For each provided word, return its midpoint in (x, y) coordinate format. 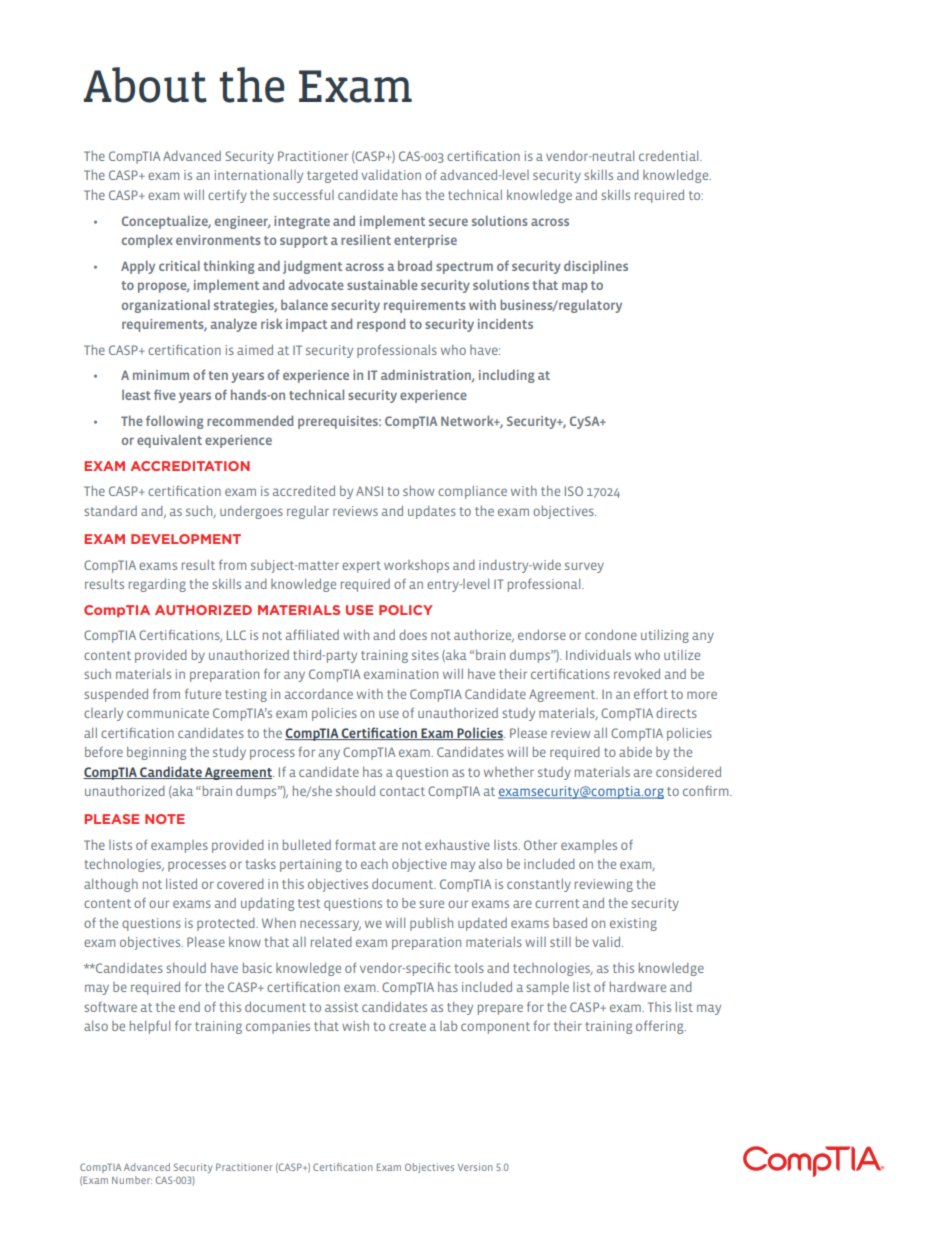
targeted (332, 176)
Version (475, 1167)
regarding (157, 585)
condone (611, 635)
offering (661, 1027)
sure (431, 904)
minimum (161, 375)
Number (132, 1180)
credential (670, 156)
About (145, 85)
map (575, 287)
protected (227, 924)
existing (633, 924)
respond (381, 325)
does (413, 635)
